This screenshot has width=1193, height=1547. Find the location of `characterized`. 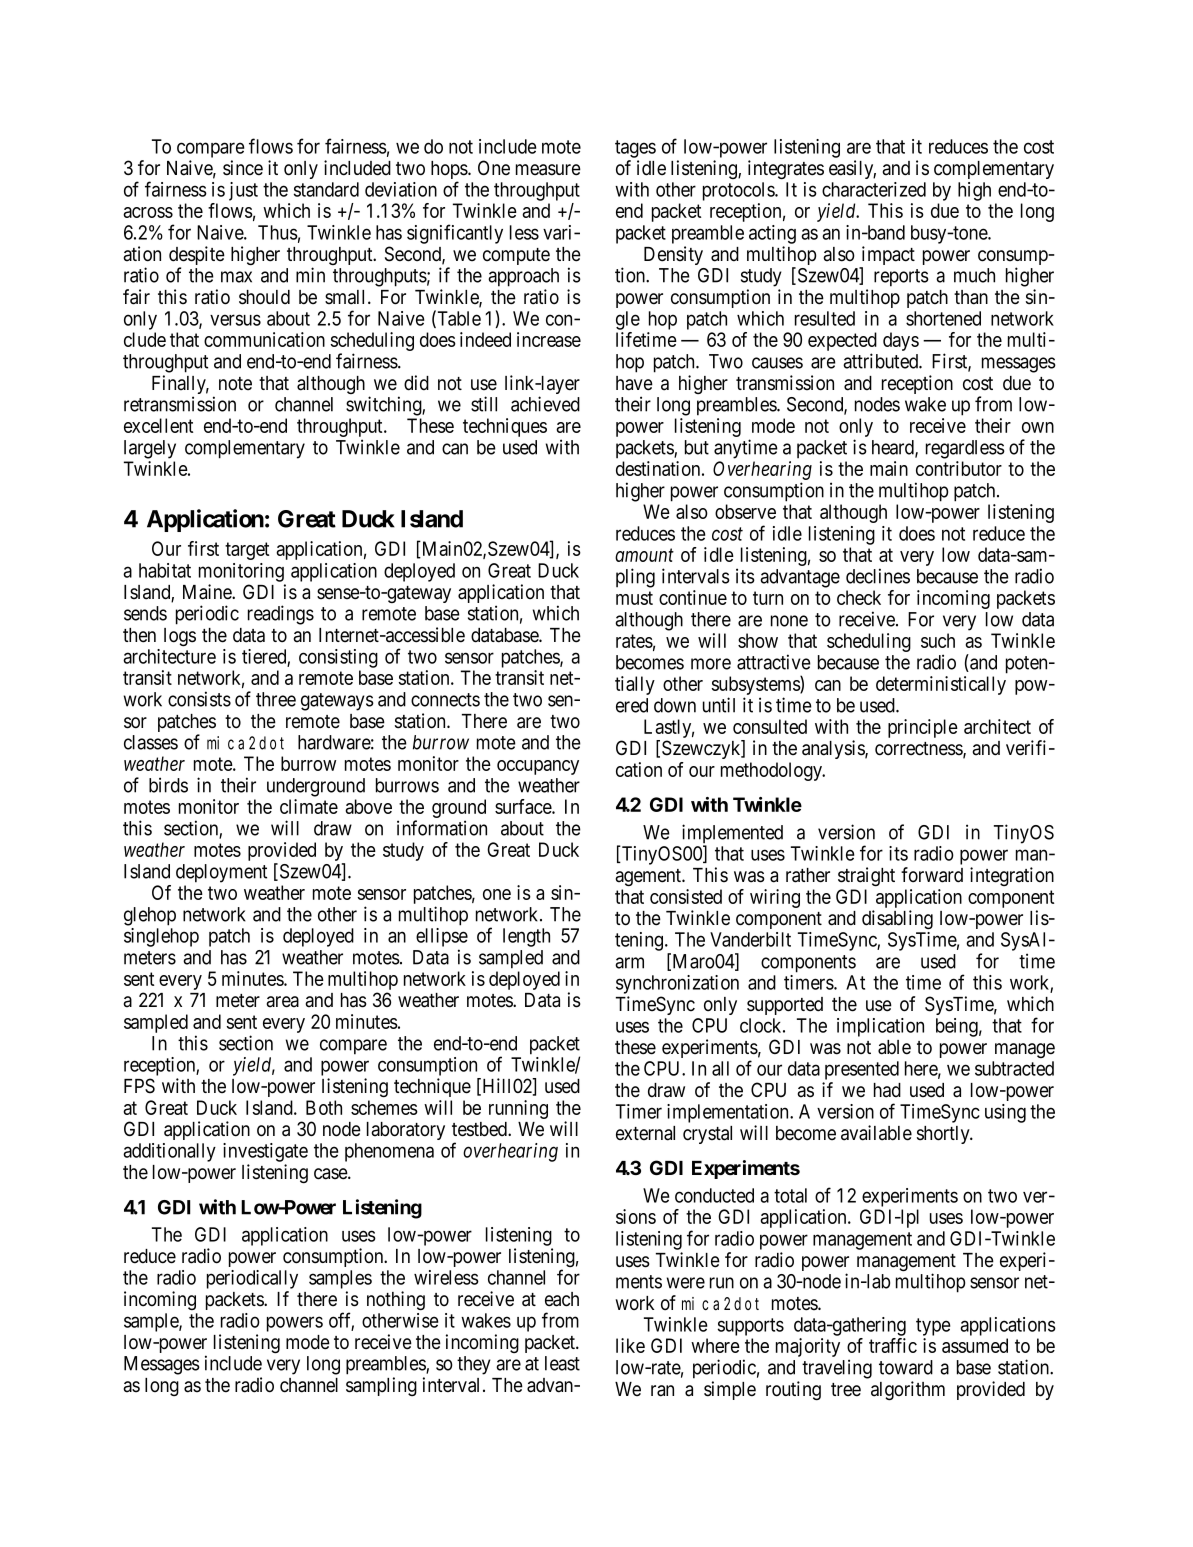

characterized is located at coordinates (874, 189).
